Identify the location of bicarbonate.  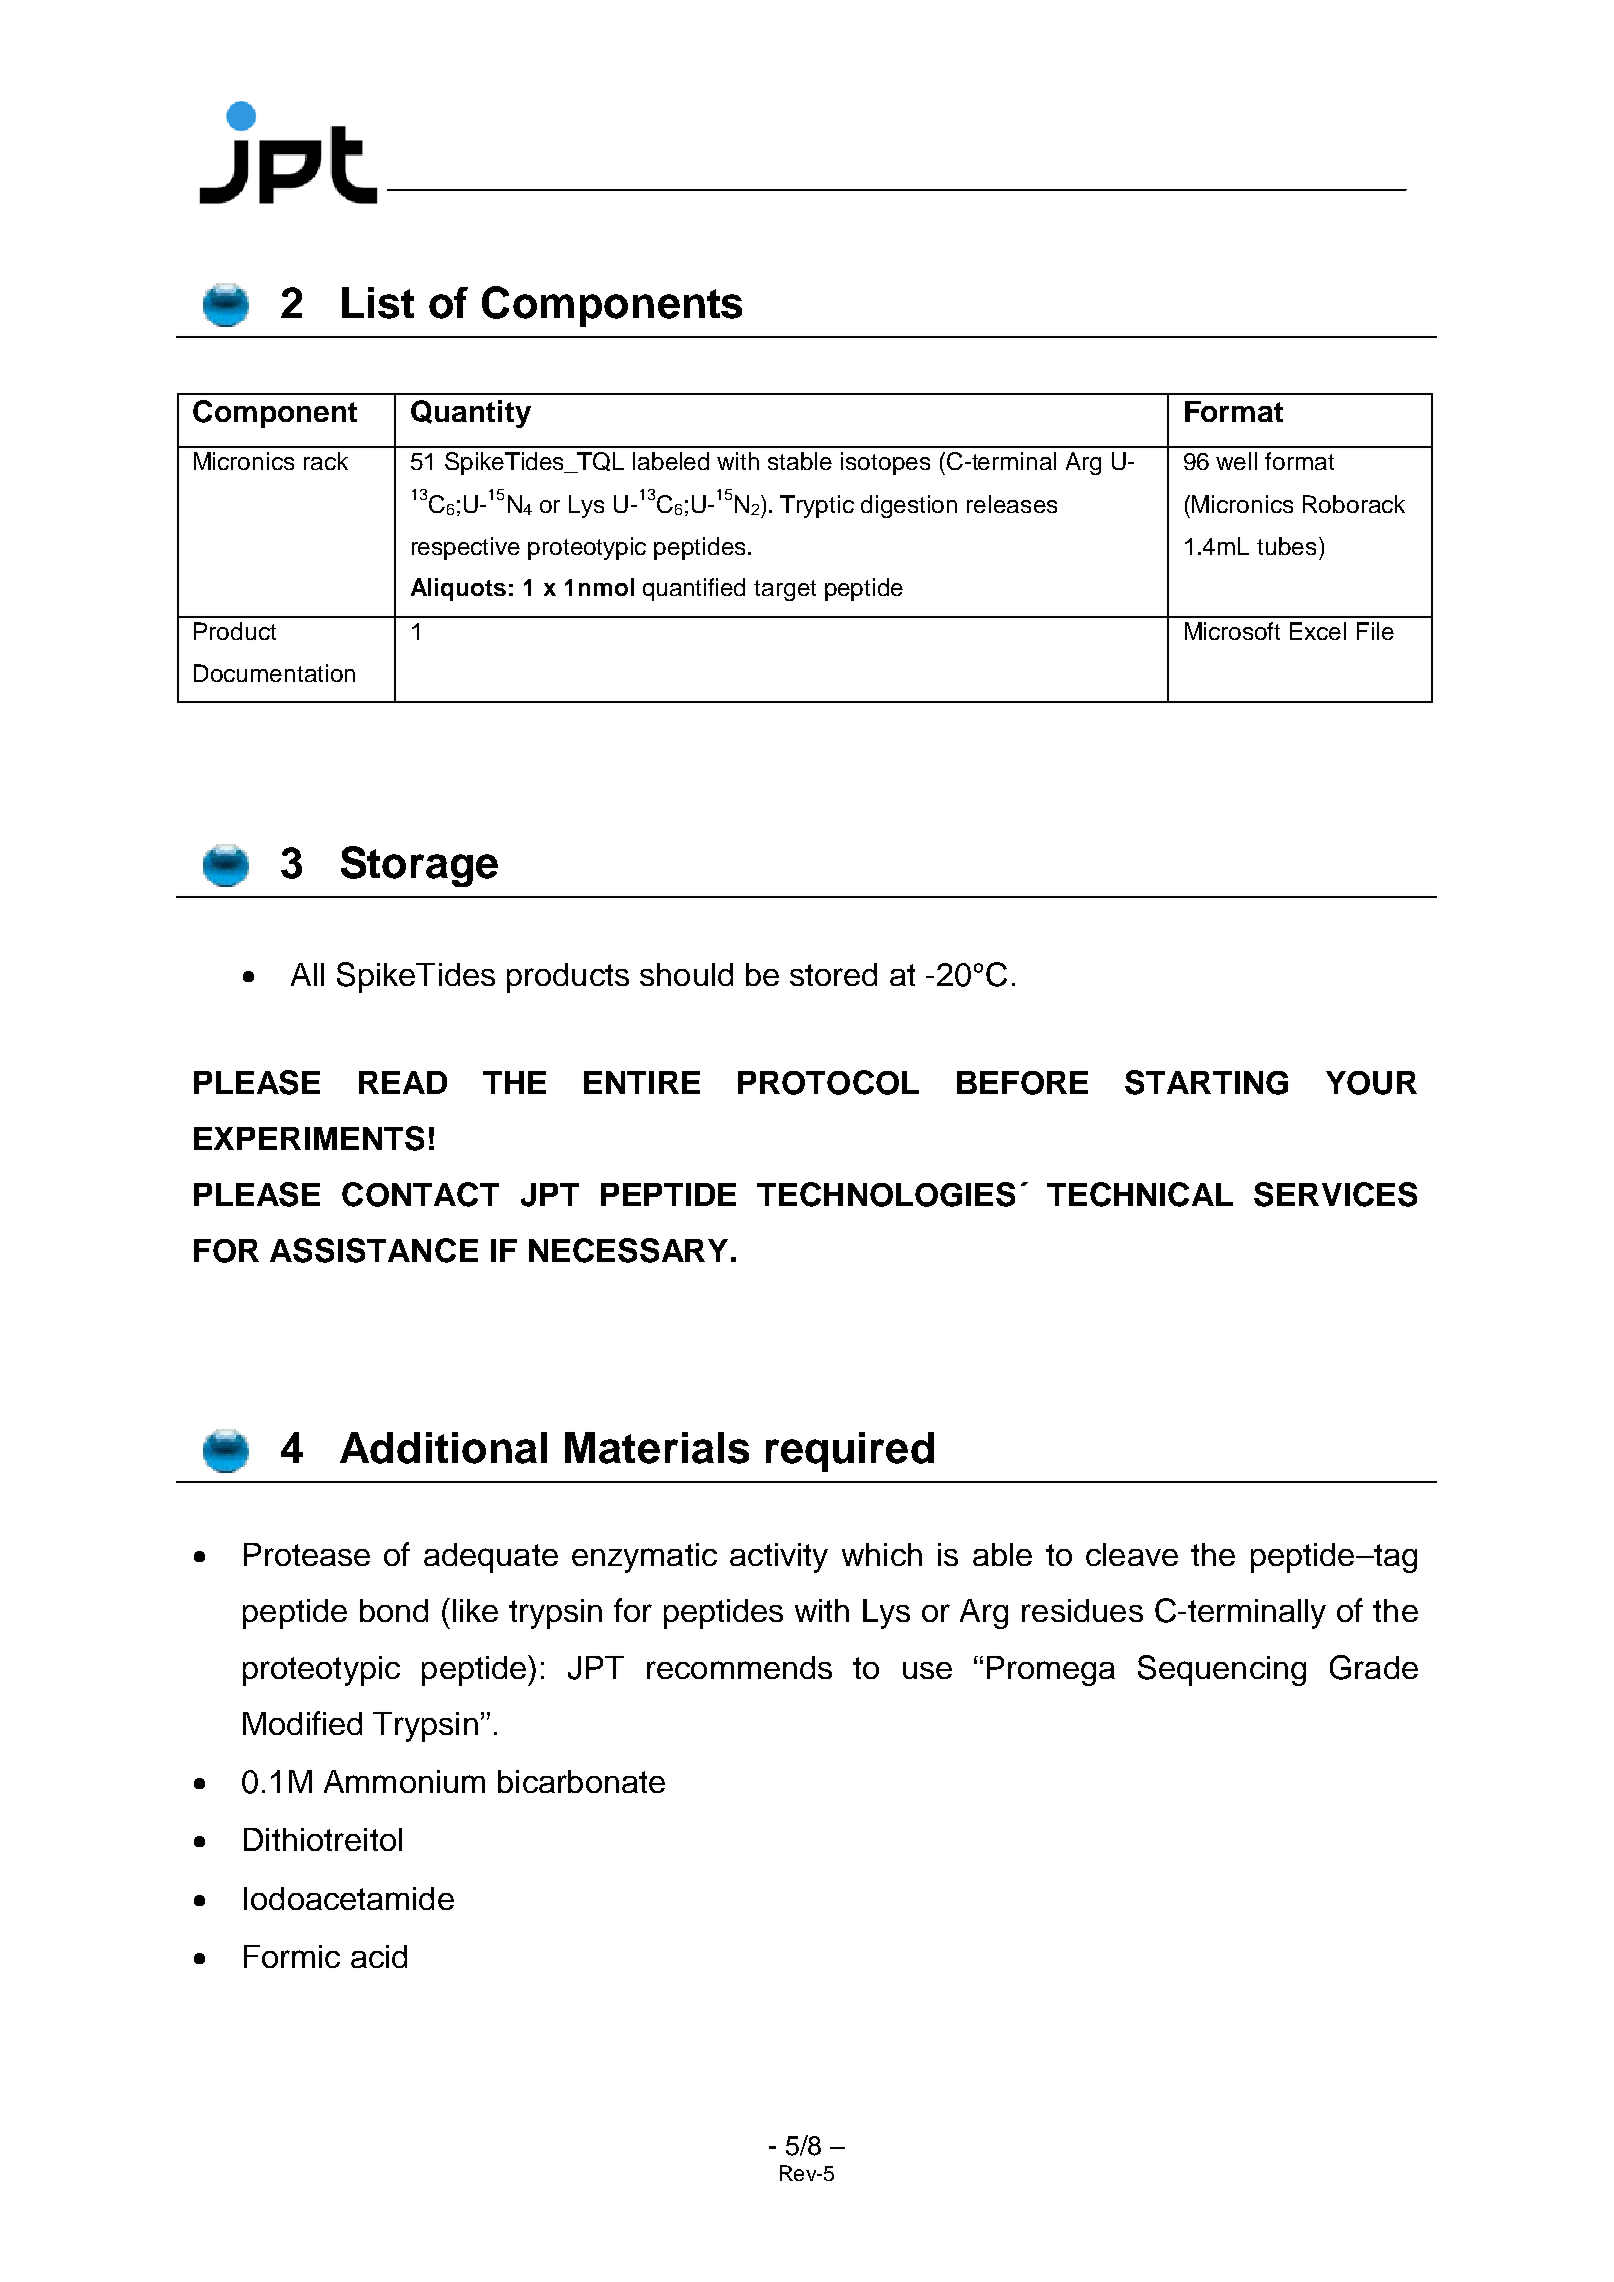
(581, 1781).
